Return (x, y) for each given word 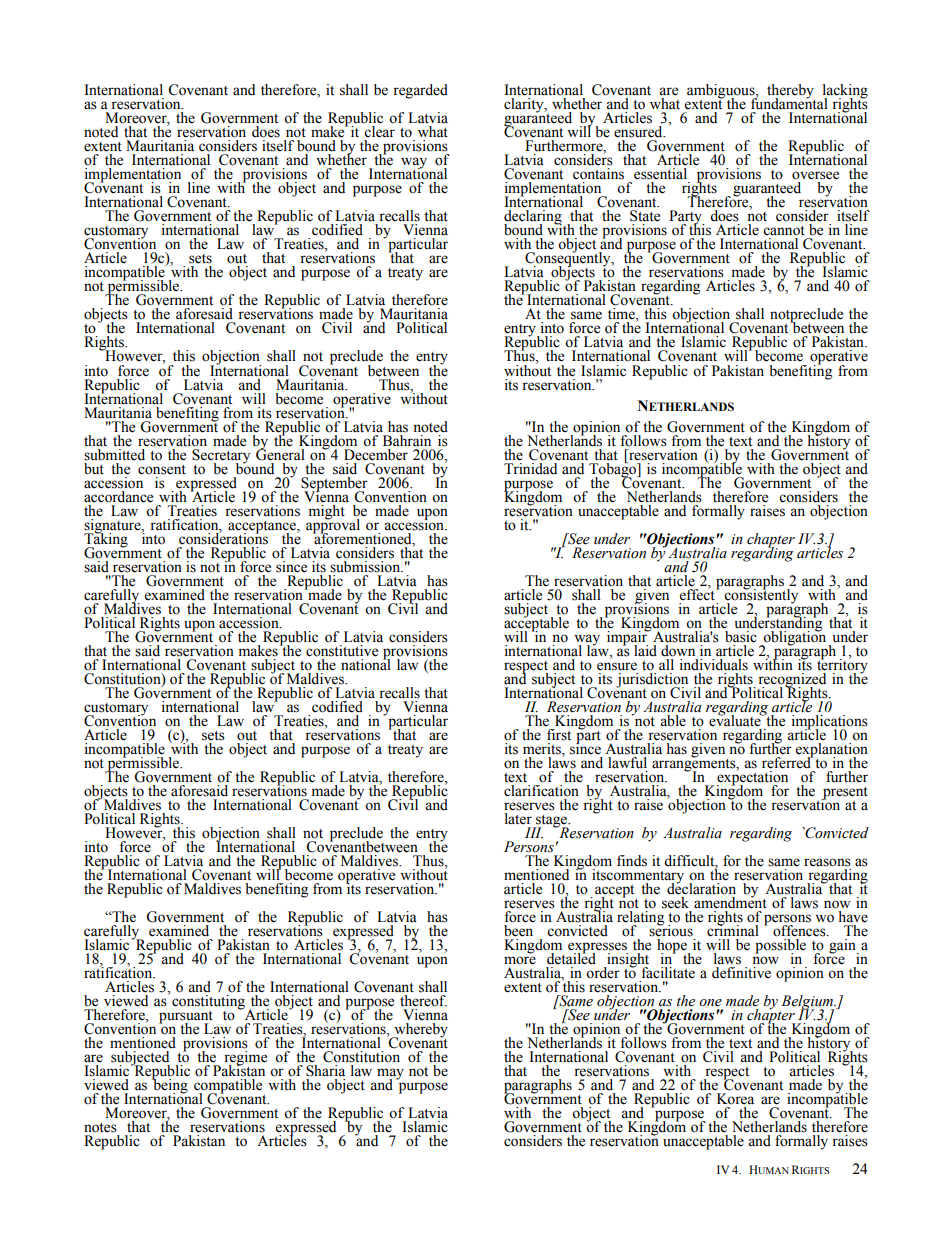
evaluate (736, 720)
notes (100, 1128)
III (534, 832)
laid (644, 649)
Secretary (221, 457)
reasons (827, 862)
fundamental (789, 103)
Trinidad (531, 467)
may (390, 1075)
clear (379, 132)
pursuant (186, 1018)
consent (162, 470)
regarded (420, 91)
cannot (784, 231)
